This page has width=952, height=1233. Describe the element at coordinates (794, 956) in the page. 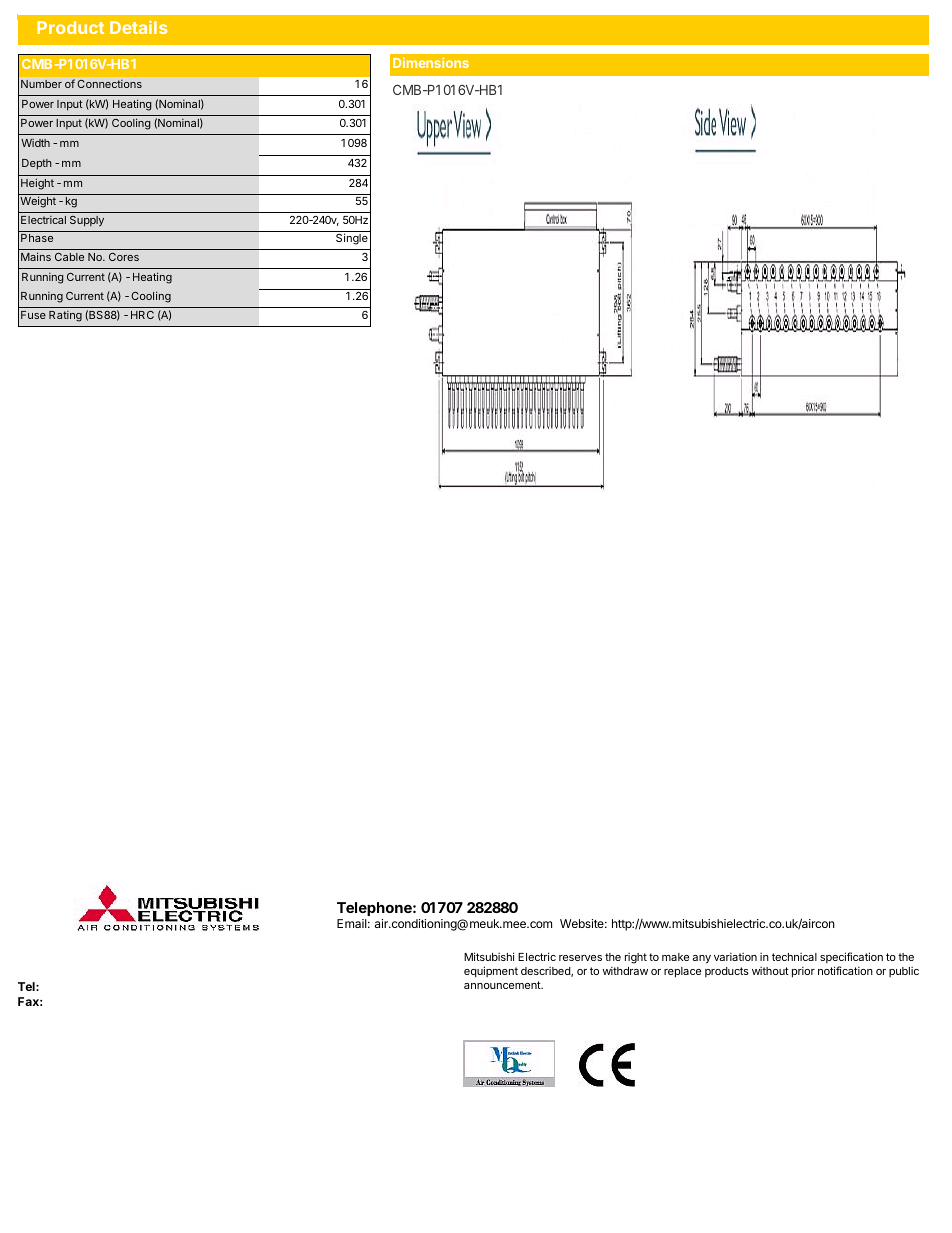

I see `technical` at that location.
